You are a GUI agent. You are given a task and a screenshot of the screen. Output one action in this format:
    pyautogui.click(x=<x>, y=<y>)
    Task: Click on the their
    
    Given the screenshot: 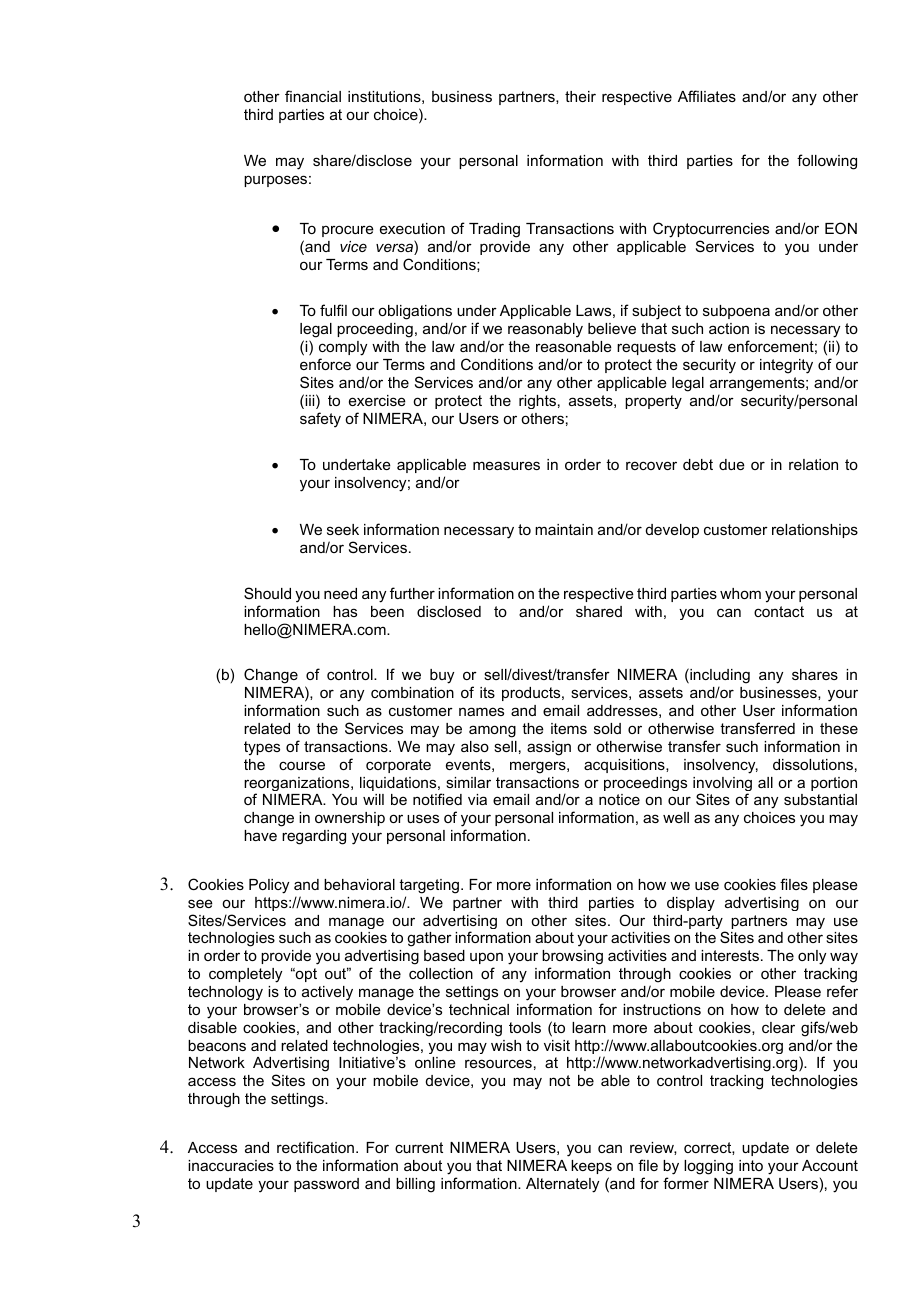 What is the action you would take?
    pyautogui.click(x=580, y=96)
